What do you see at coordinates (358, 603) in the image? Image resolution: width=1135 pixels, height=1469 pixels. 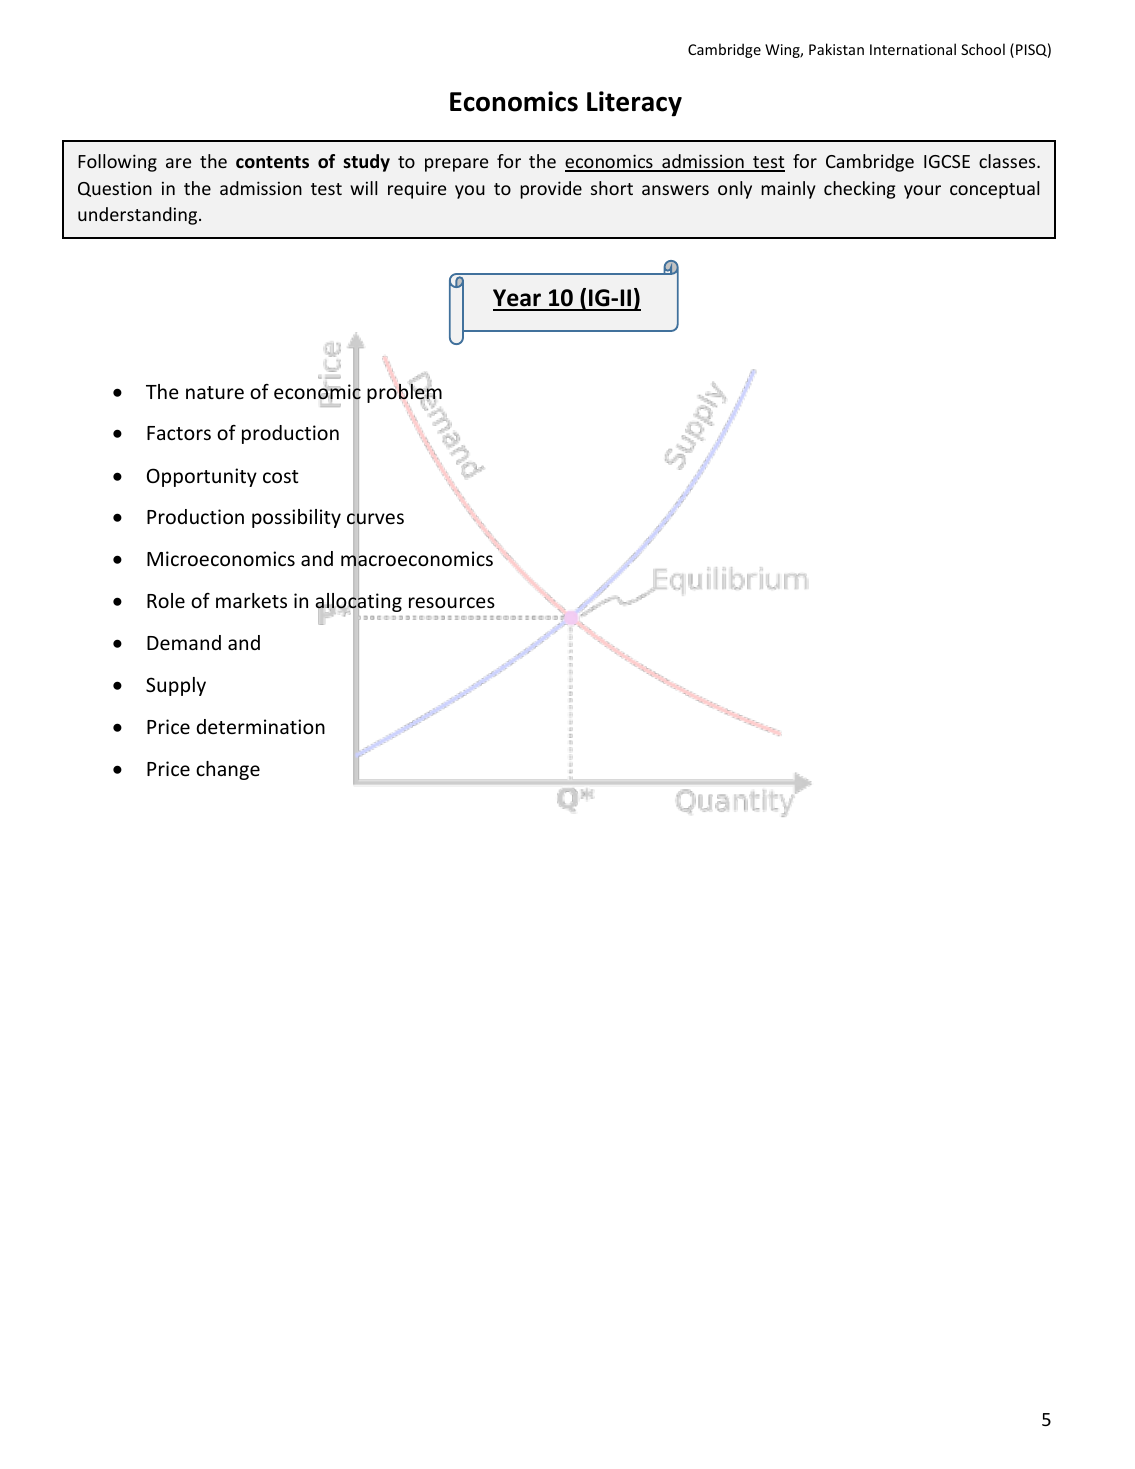 I see `allocating` at bounding box center [358, 603].
